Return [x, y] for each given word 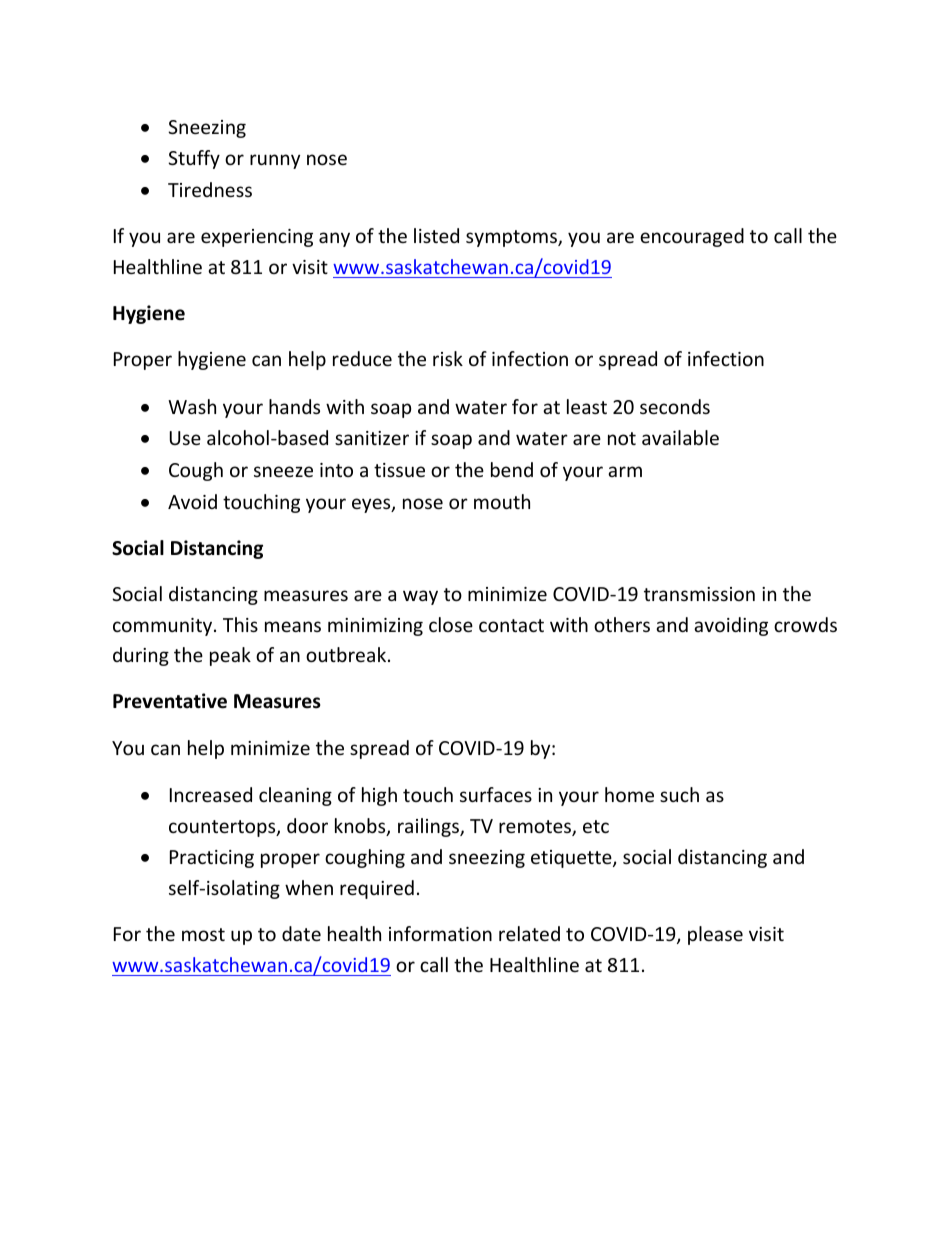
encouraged [692, 237]
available [680, 437]
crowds [805, 624]
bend [512, 469]
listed [436, 235]
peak [230, 656]
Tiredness [210, 189]
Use [185, 438]
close [451, 624]
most [203, 934]
